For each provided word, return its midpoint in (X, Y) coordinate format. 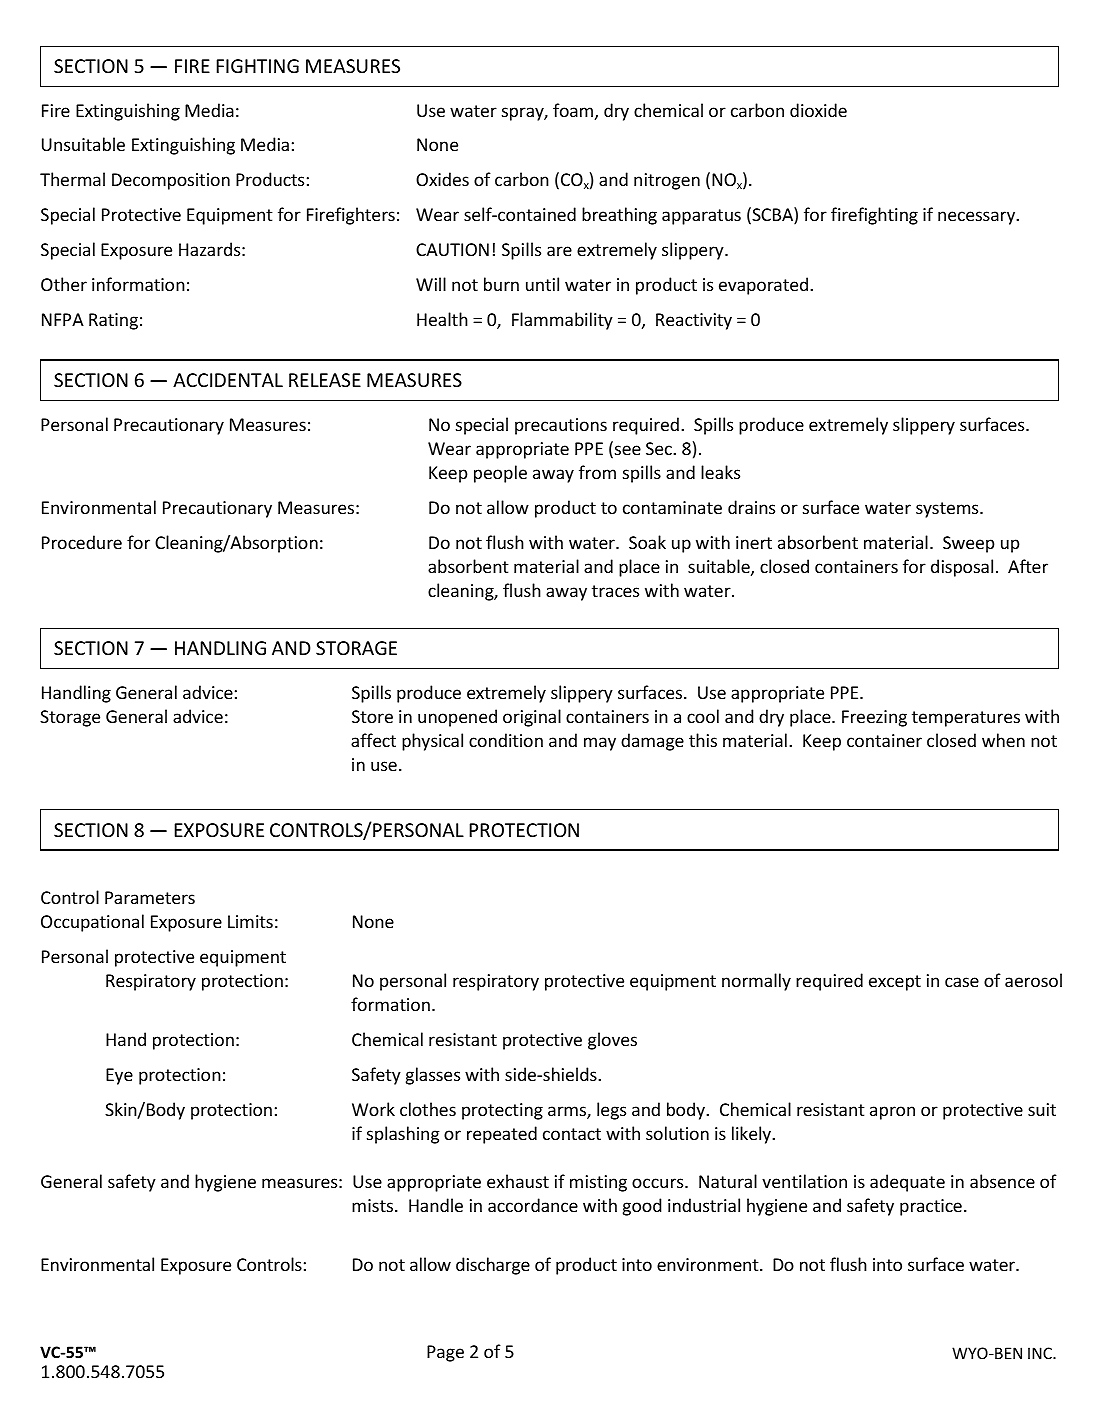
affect (373, 740)
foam (573, 110)
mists (374, 1205)
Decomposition (171, 181)
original (532, 718)
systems (948, 510)
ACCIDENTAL (228, 380)
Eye (119, 1076)
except (895, 983)
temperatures (966, 719)
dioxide (818, 110)
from (597, 472)
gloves (612, 1041)
